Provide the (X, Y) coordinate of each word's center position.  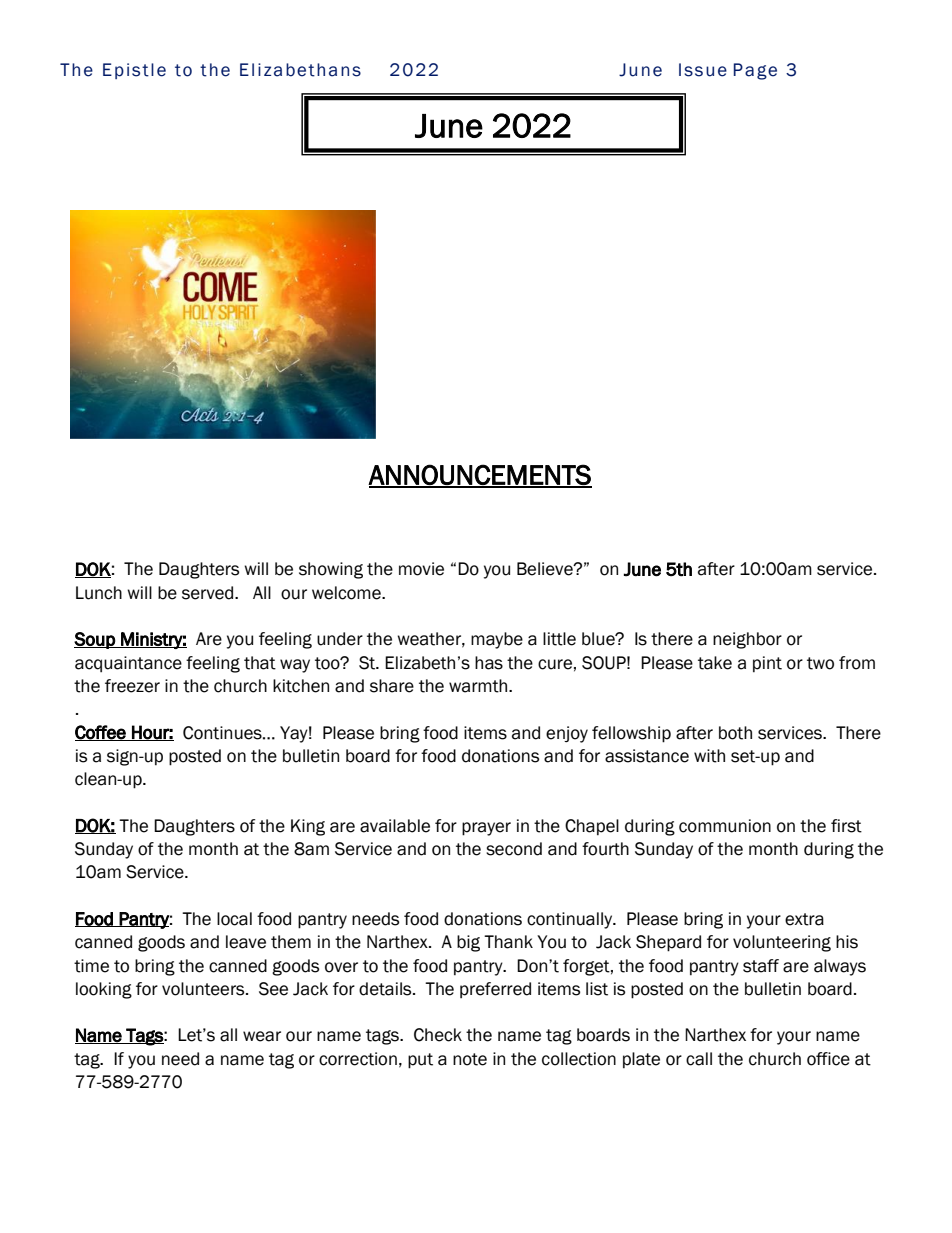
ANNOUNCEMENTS (480, 475)
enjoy (567, 734)
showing (331, 570)
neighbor (747, 640)
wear (262, 1036)
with (709, 756)
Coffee (101, 733)
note (470, 1059)
